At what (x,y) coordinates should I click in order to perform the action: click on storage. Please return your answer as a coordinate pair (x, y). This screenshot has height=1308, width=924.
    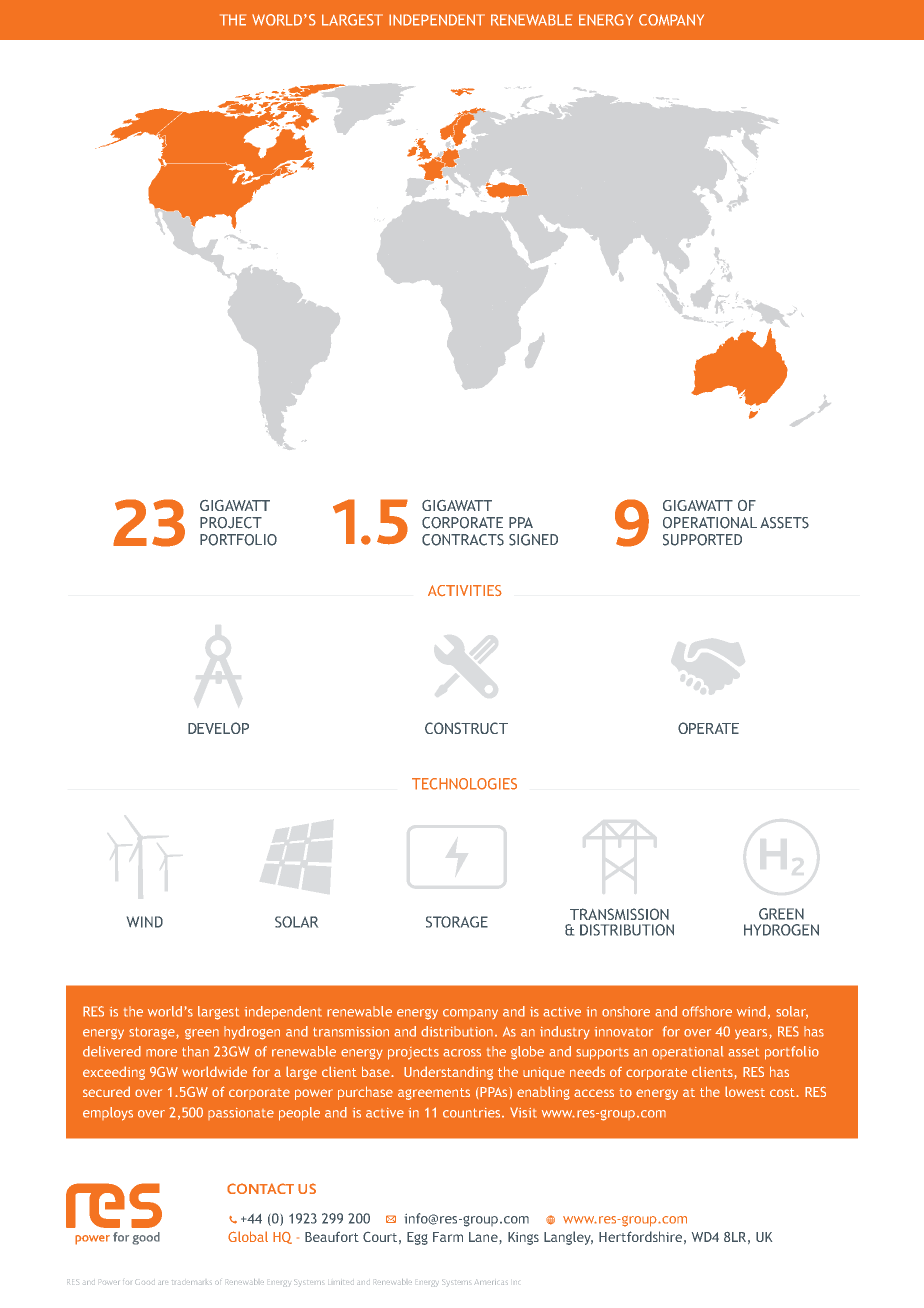
    Looking at the image, I should click on (153, 1033).
